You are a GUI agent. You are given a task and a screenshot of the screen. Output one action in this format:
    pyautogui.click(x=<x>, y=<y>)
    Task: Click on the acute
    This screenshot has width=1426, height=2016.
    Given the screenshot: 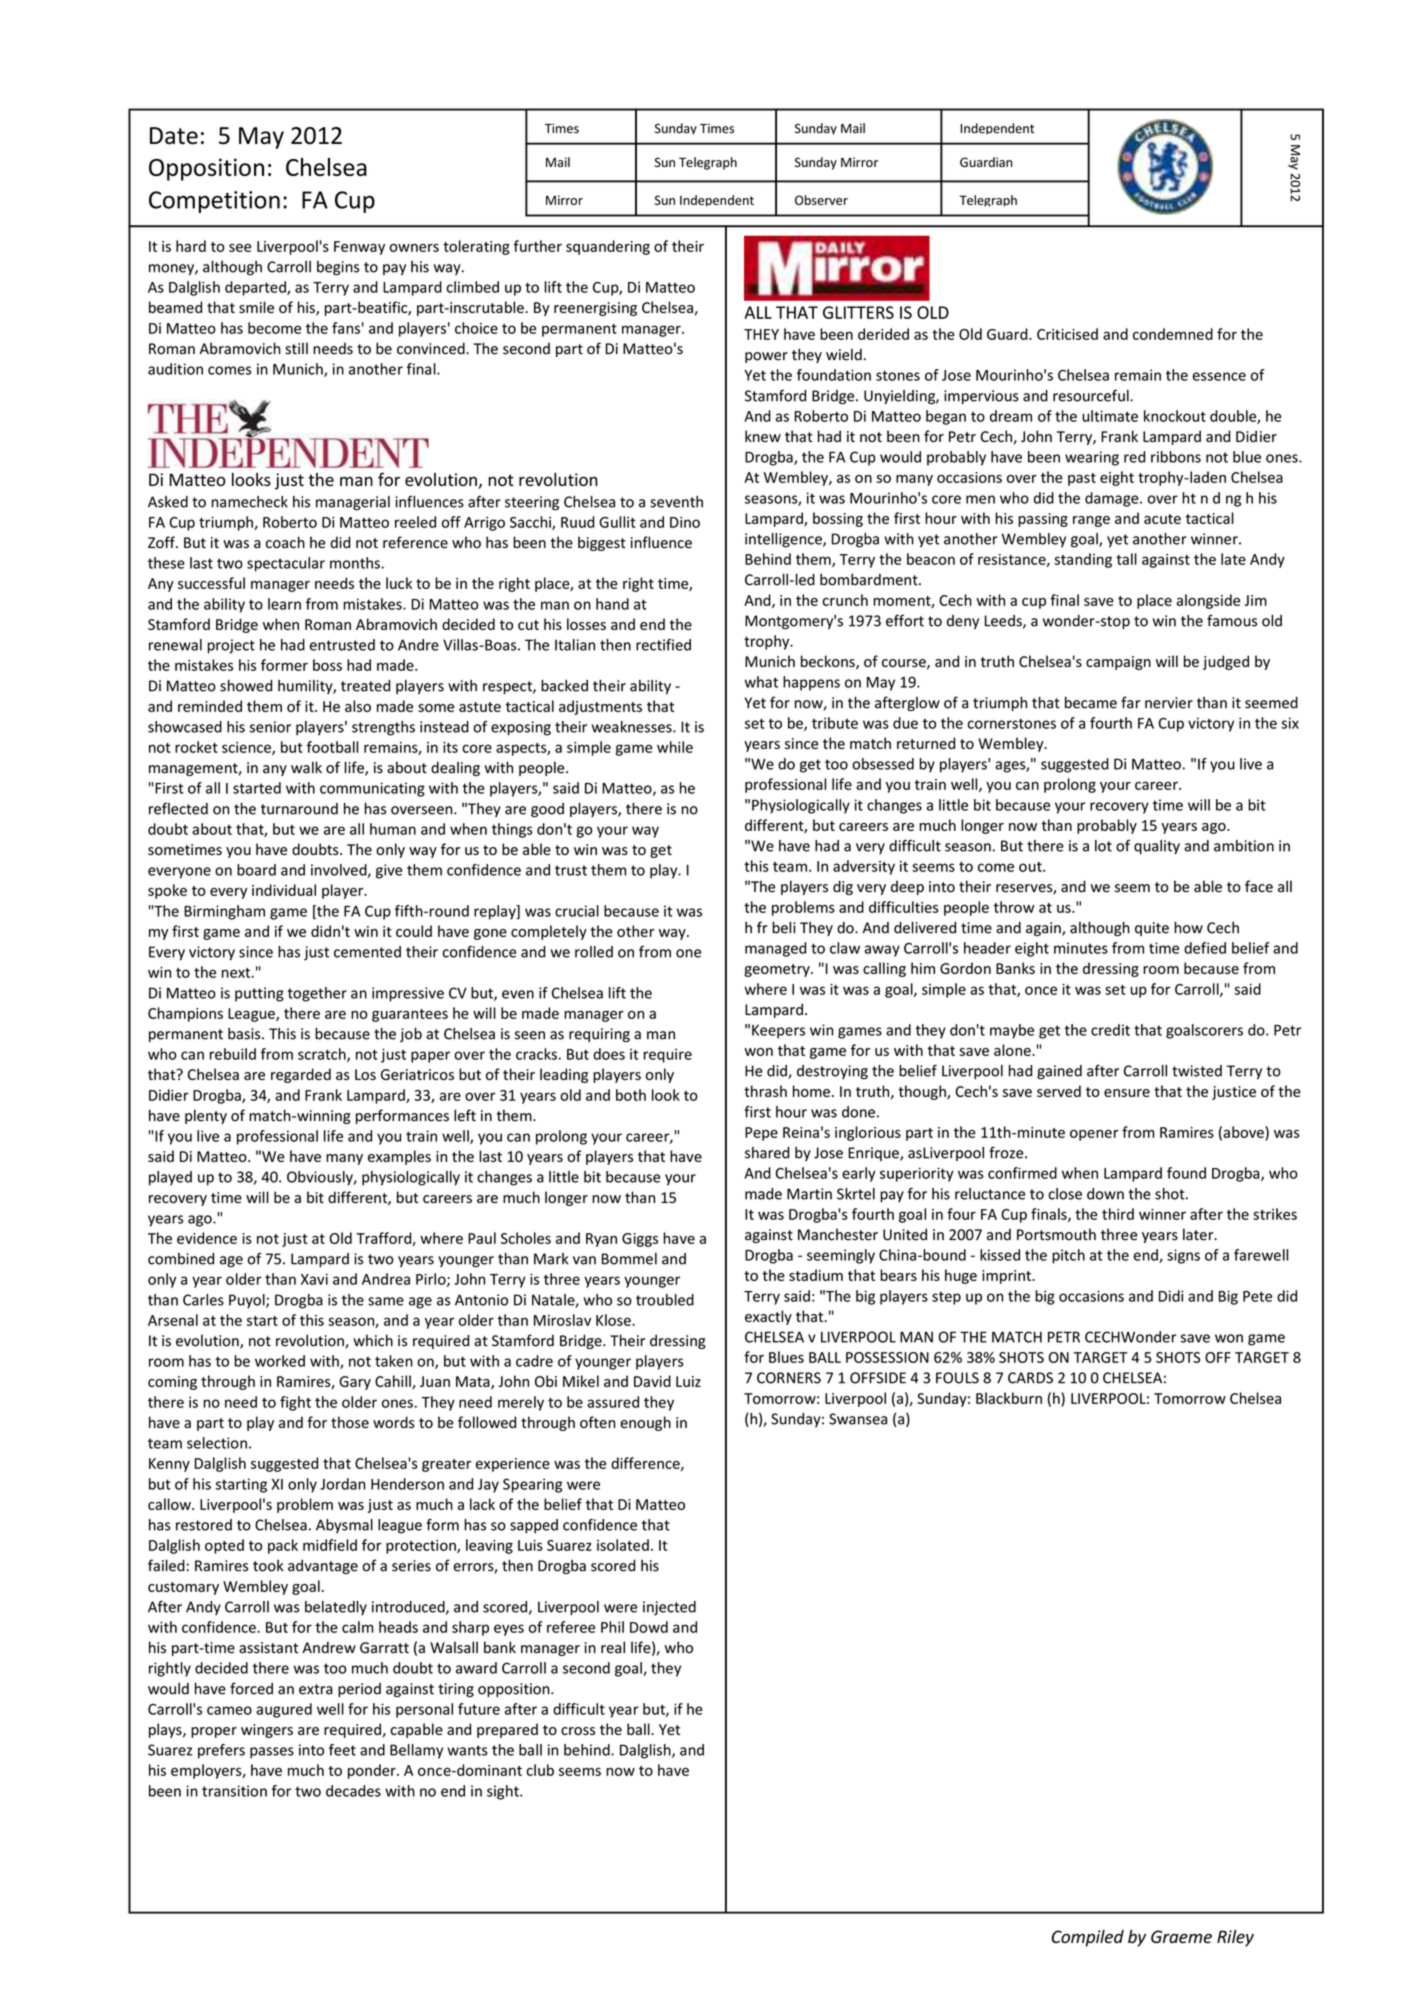 What is the action you would take?
    pyautogui.click(x=1162, y=519)
